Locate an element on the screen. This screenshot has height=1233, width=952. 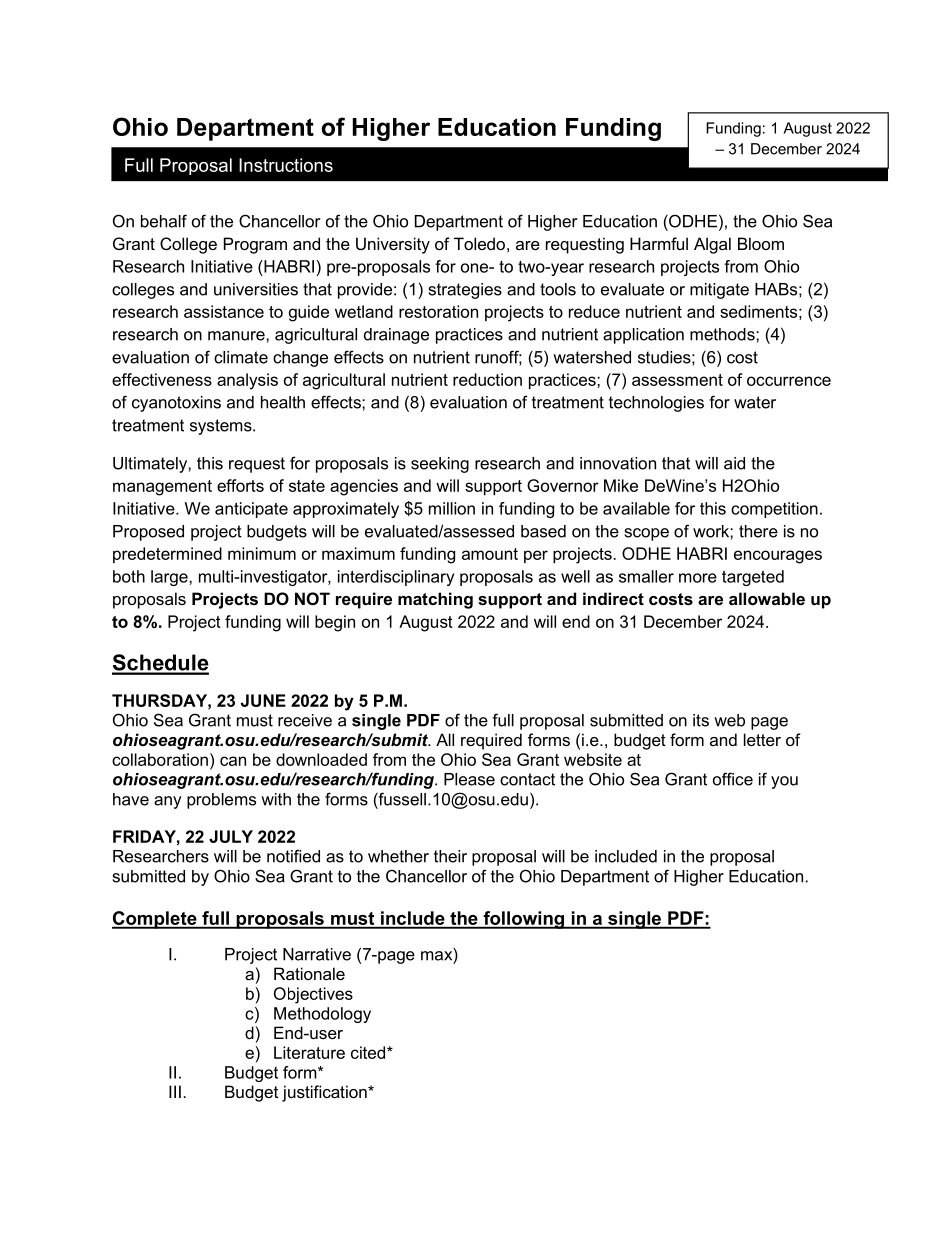
efforts is located at coordinates (240, 485).
